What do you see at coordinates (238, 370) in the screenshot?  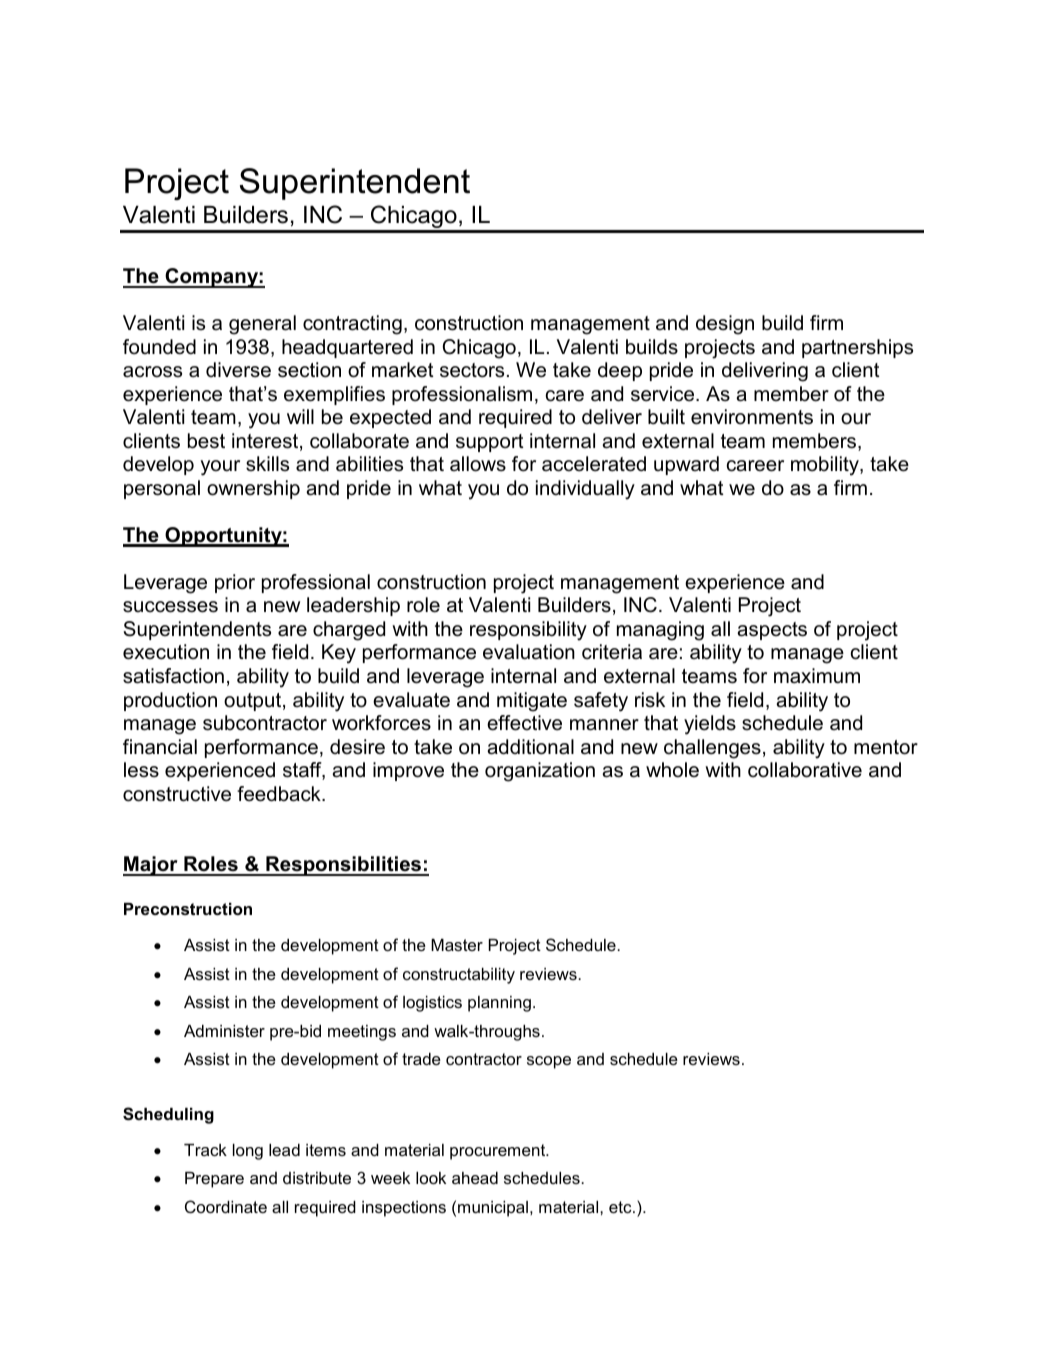 I see `diverse` at bounding box center [238, 370].
